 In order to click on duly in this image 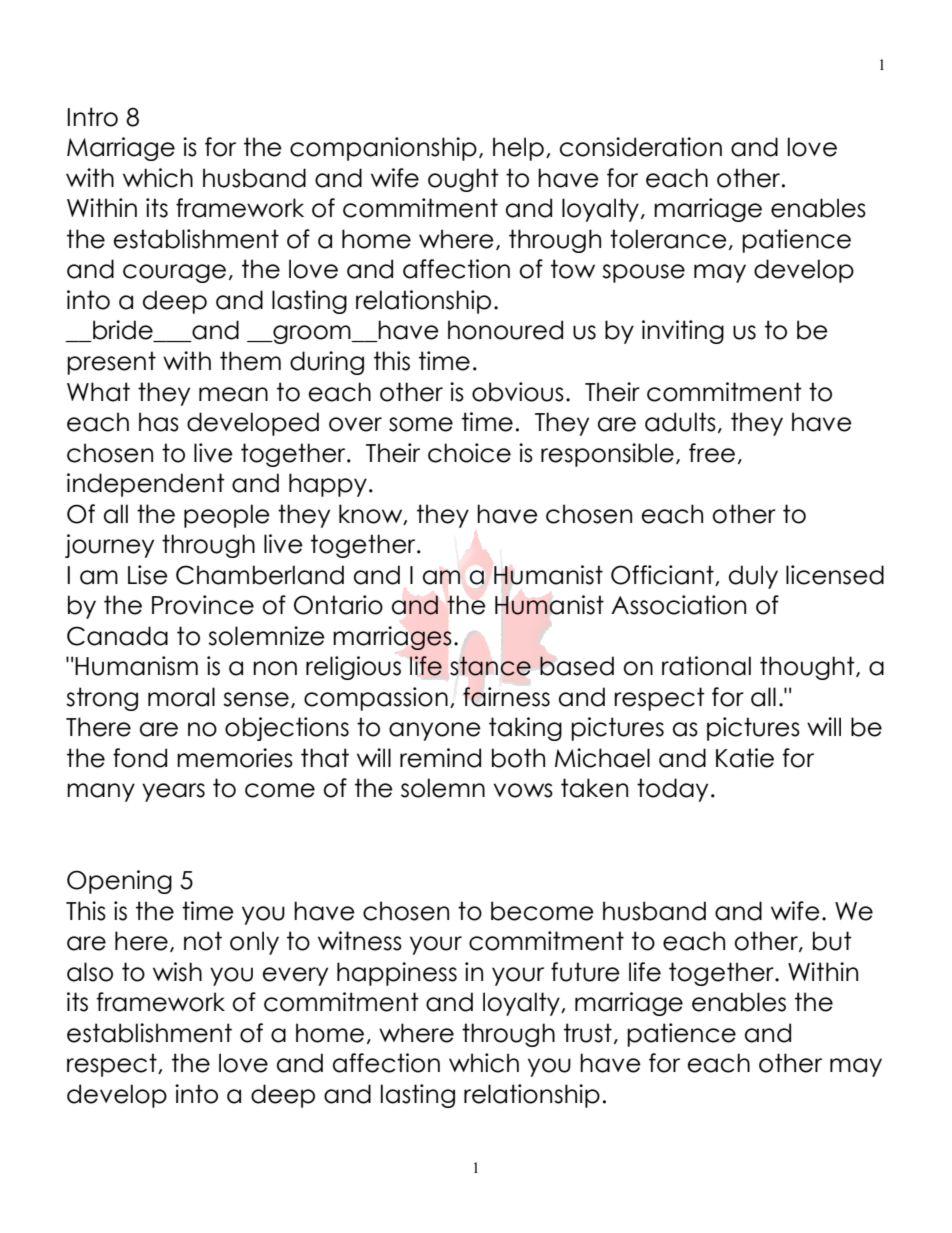, I will do `click(753, 577)`.
